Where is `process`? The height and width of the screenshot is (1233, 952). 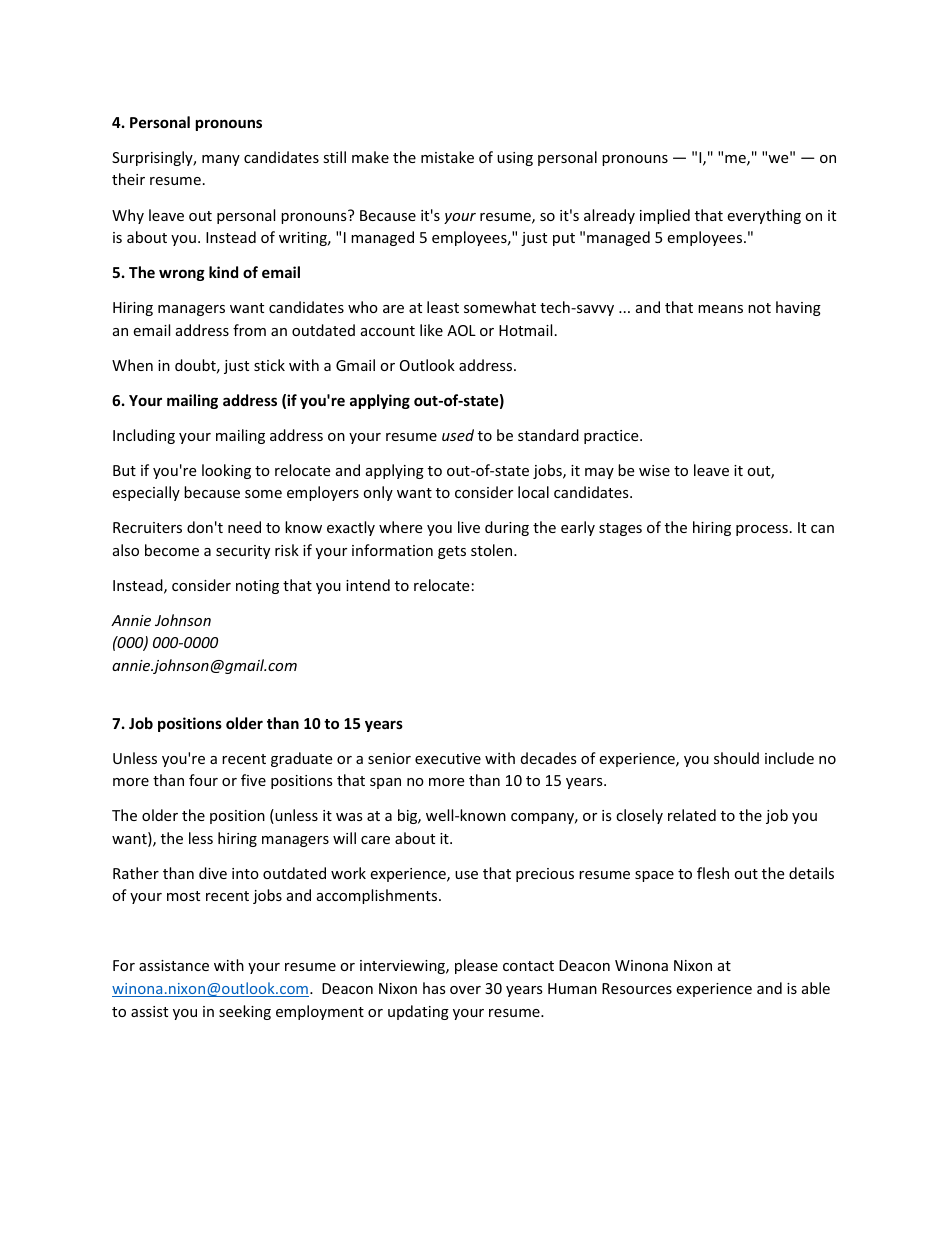 process is located at coordinates (762, 530).
